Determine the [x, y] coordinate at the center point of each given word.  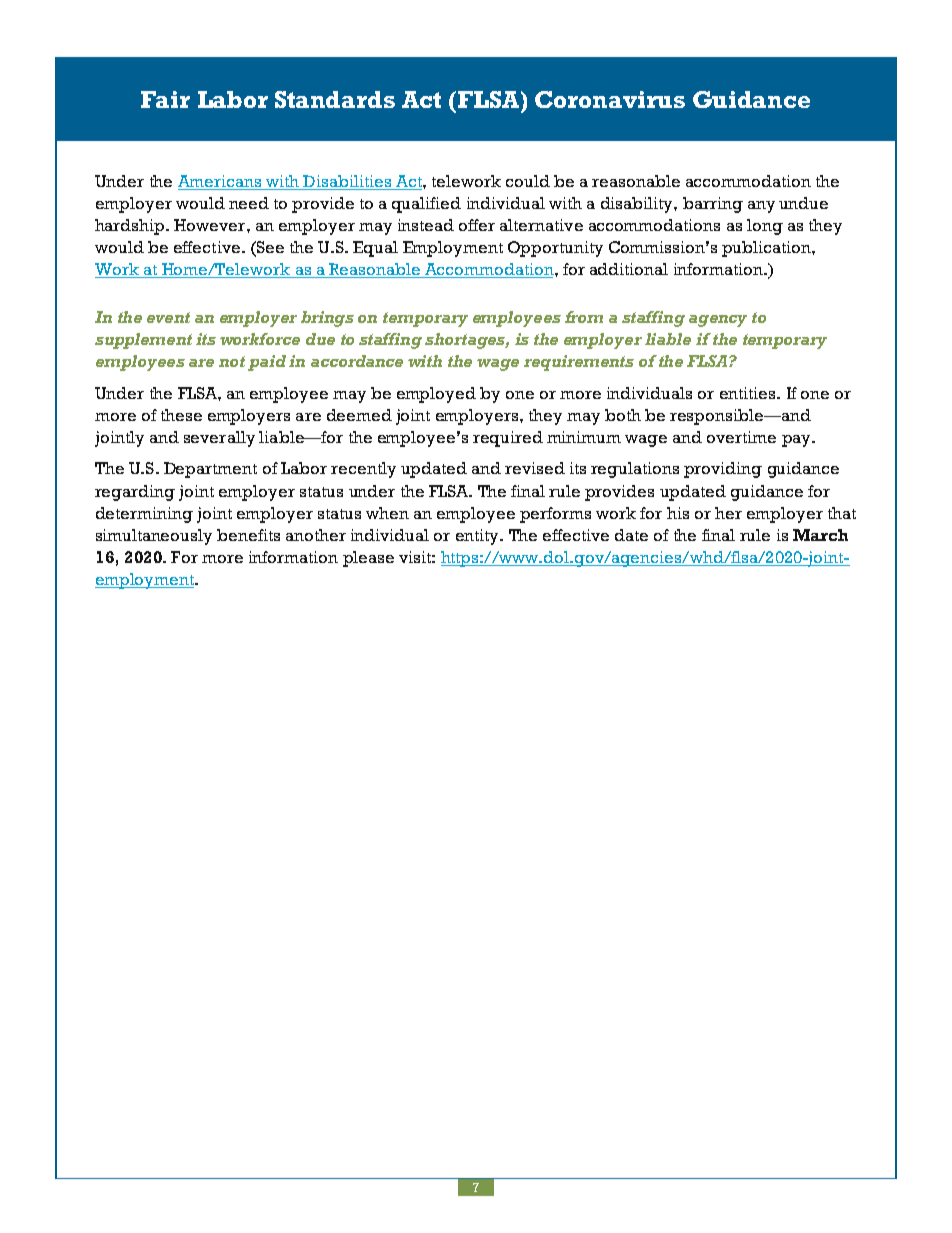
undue [803, 203]
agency [718, 321]
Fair [165, 99]
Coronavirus [610, 99]
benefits [248, 535]
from [584, 317]
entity [479, 537]
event [168, 317]
